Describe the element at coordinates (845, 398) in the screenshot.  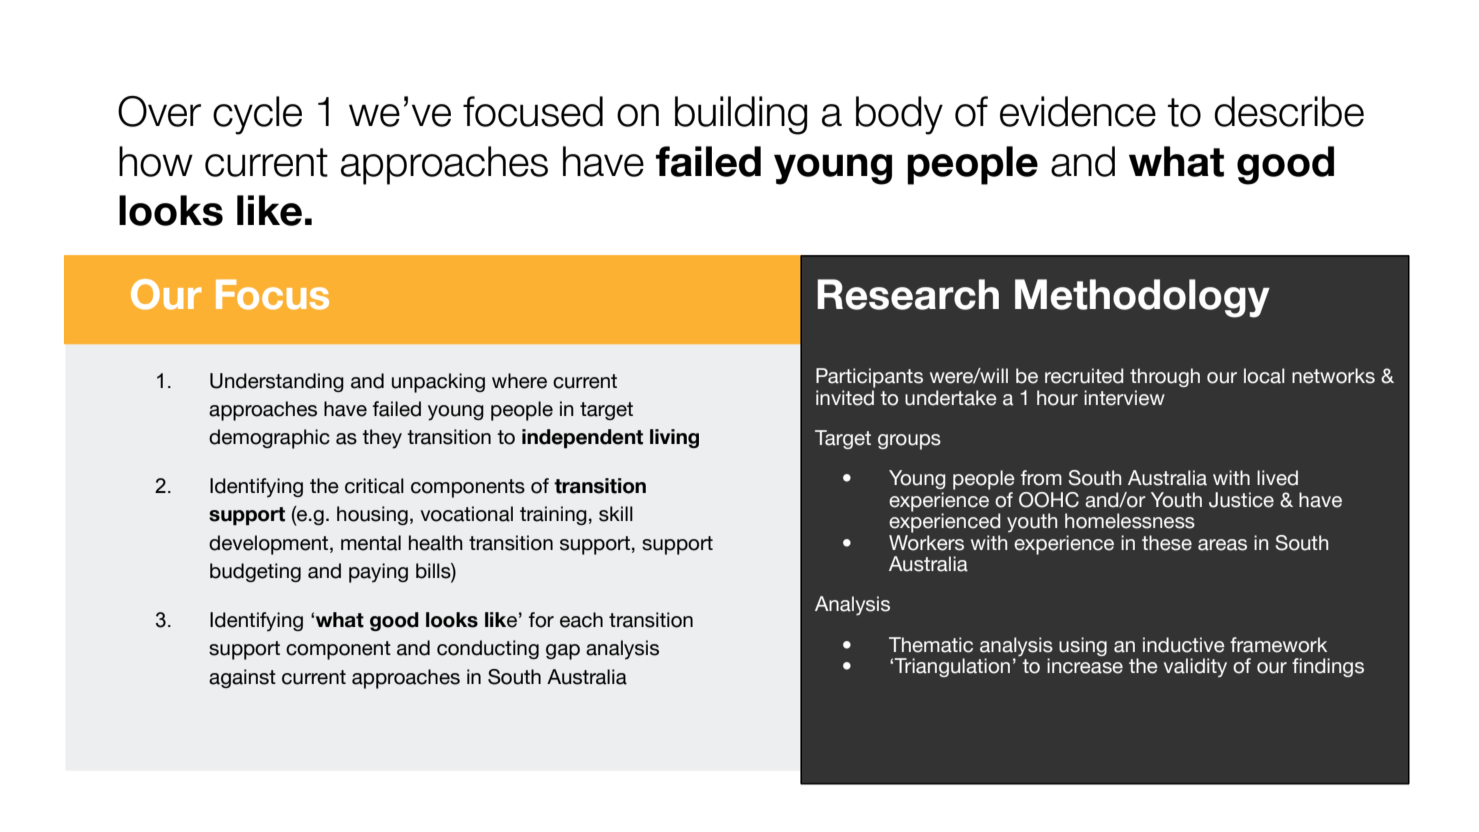
I see `invited` at that location.
